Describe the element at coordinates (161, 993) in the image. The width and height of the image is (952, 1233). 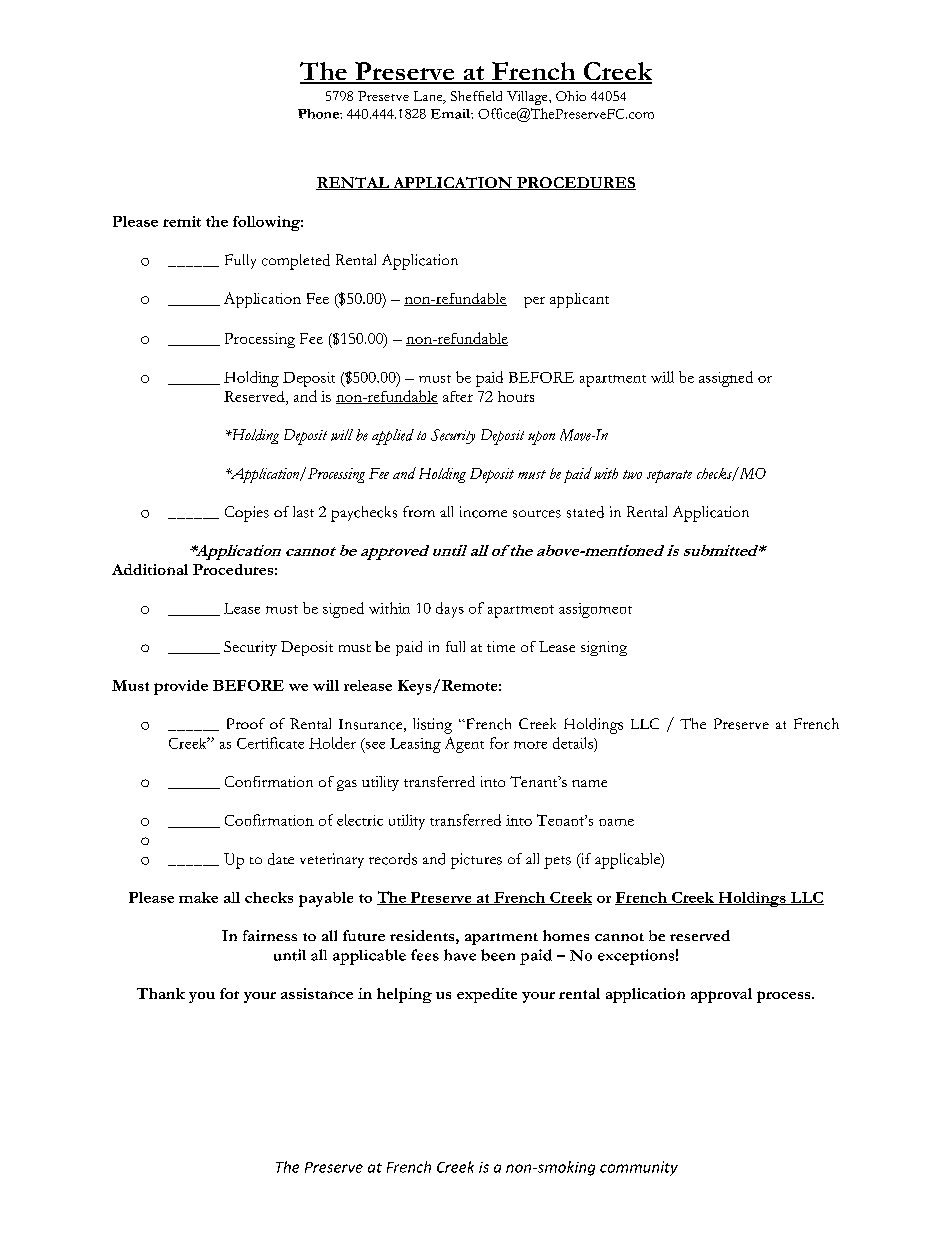
I see `Thank` at that location.
